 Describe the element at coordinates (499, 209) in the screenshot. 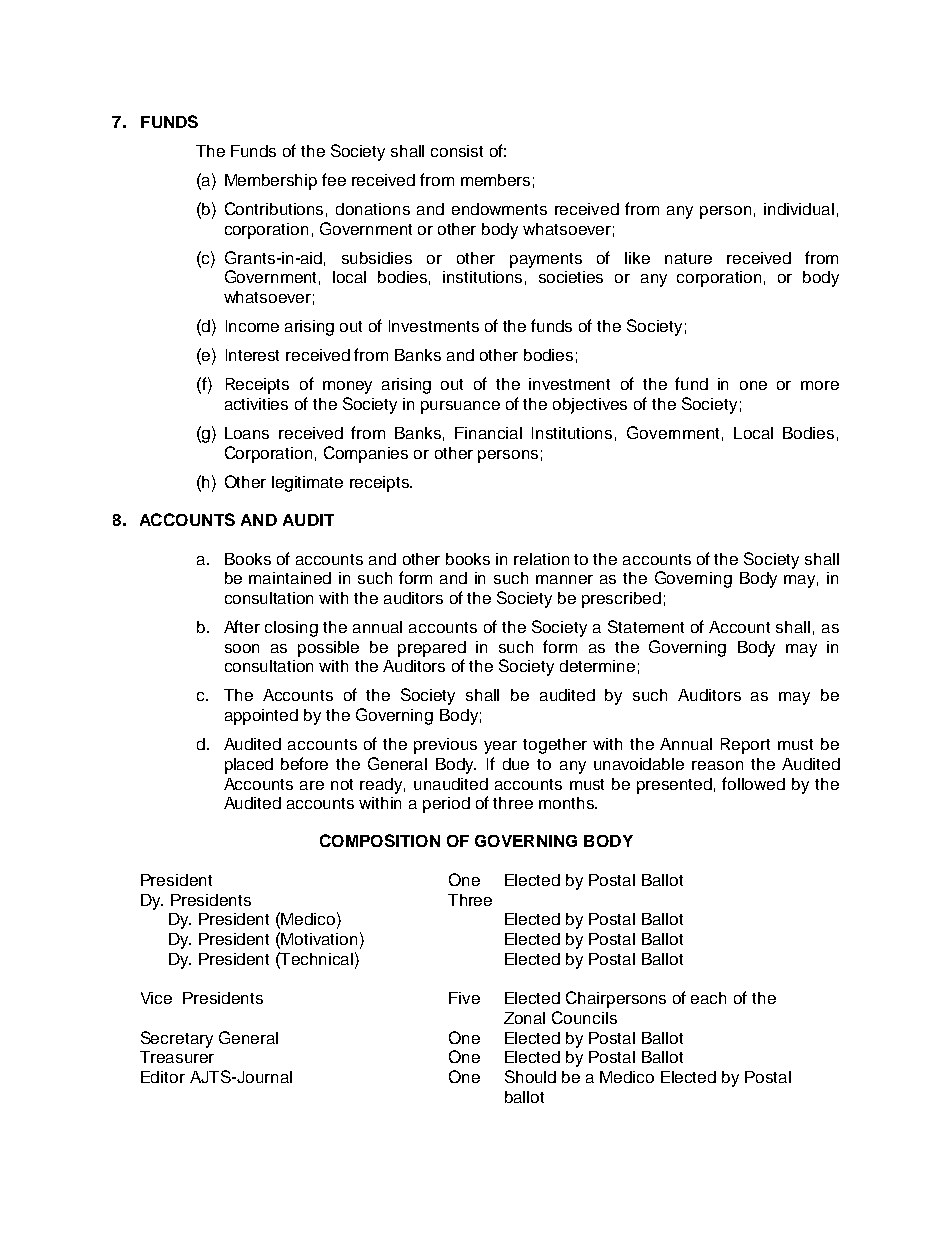

I see `endowments` at that location.
